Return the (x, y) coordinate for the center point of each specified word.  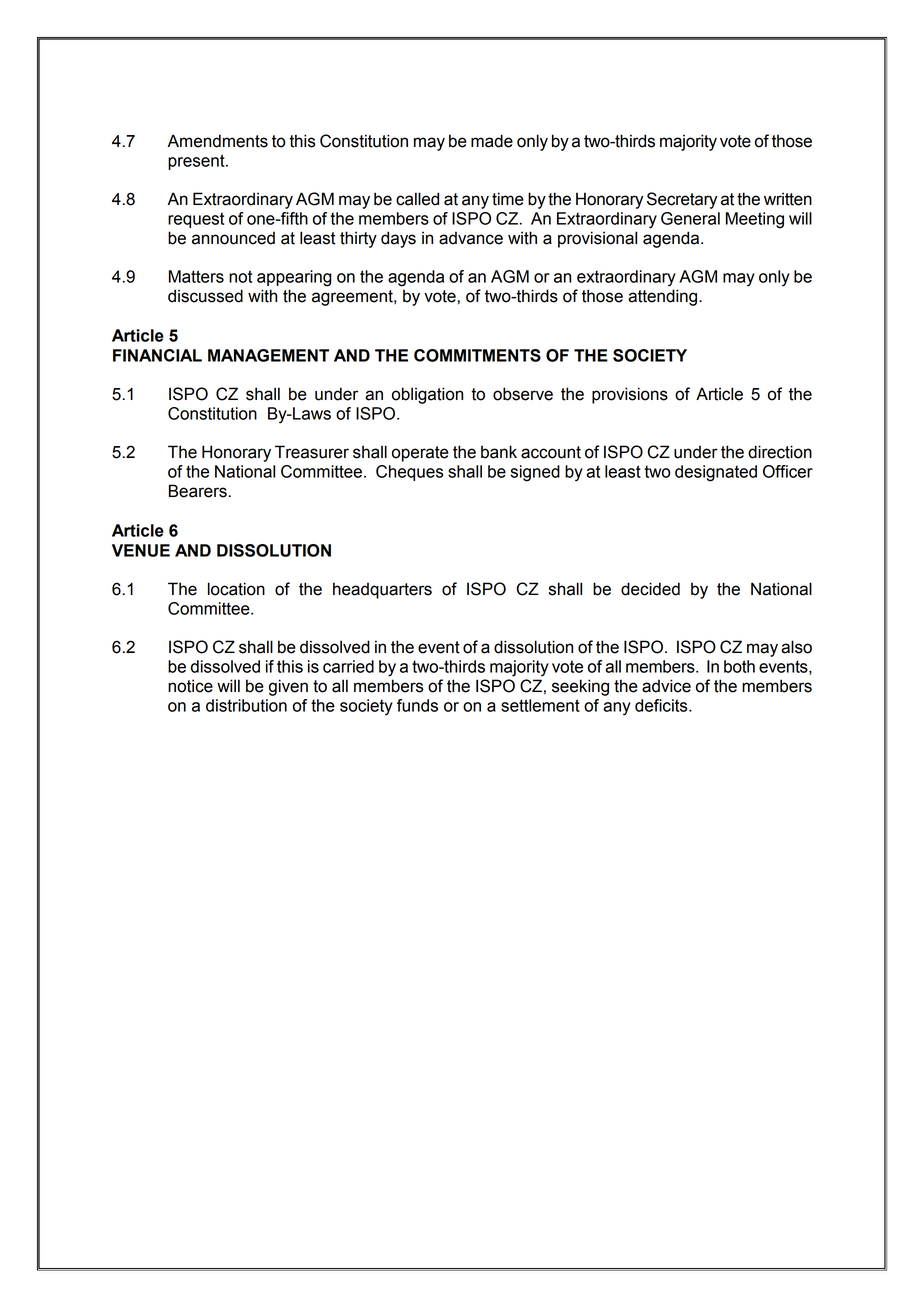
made (492, 141)
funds (417, 705)
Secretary (682, 200)
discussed (205, 296)
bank (499, 452)
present (197, 162)
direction (780, 452)
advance (471, 238)
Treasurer (312, 452)
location (236, 589)
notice (190, 686)
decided (650, 589)
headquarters (382, 590)
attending (664, 297)
